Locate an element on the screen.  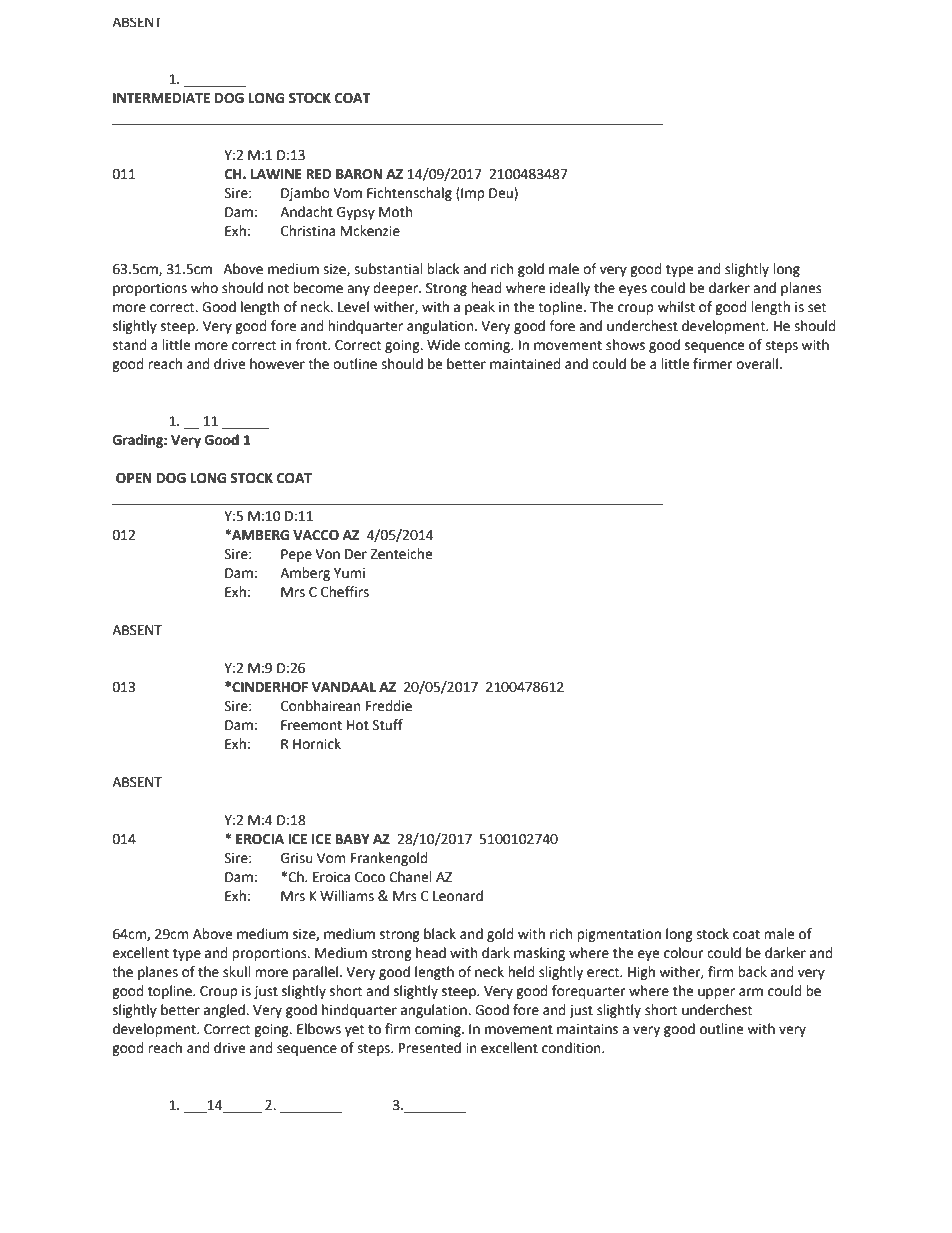
overall is located at coordinates (757, 364).
